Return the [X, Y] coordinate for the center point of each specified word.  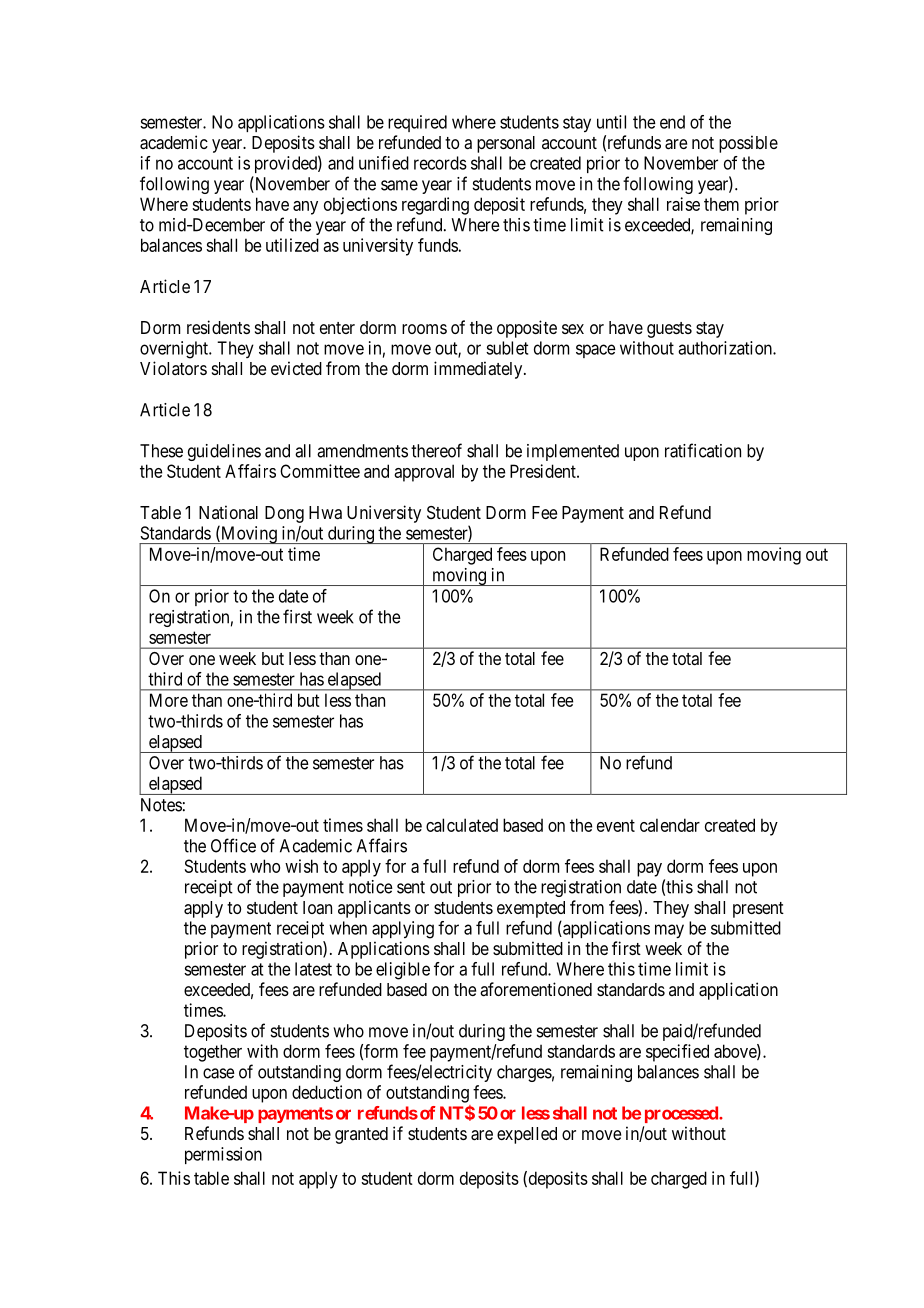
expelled [527, 1135]
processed [682, 1114]
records [440, 163]
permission [223, 1155]
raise [683, 204]
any [305, 208]
